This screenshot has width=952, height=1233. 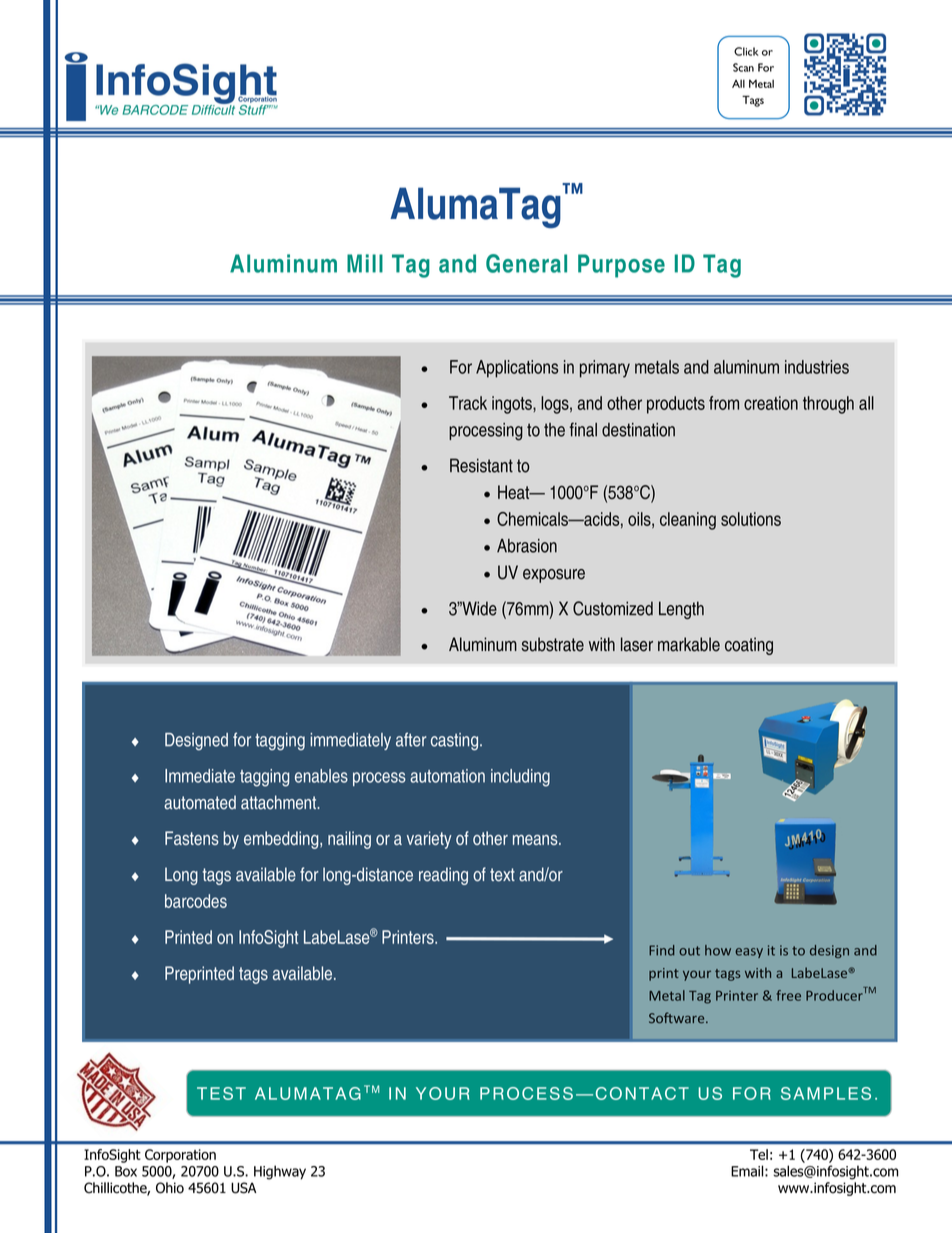 What do you see at coordinates (321, 776) in the screenshot?
I see `enables` at bounding box center [321, 776].
